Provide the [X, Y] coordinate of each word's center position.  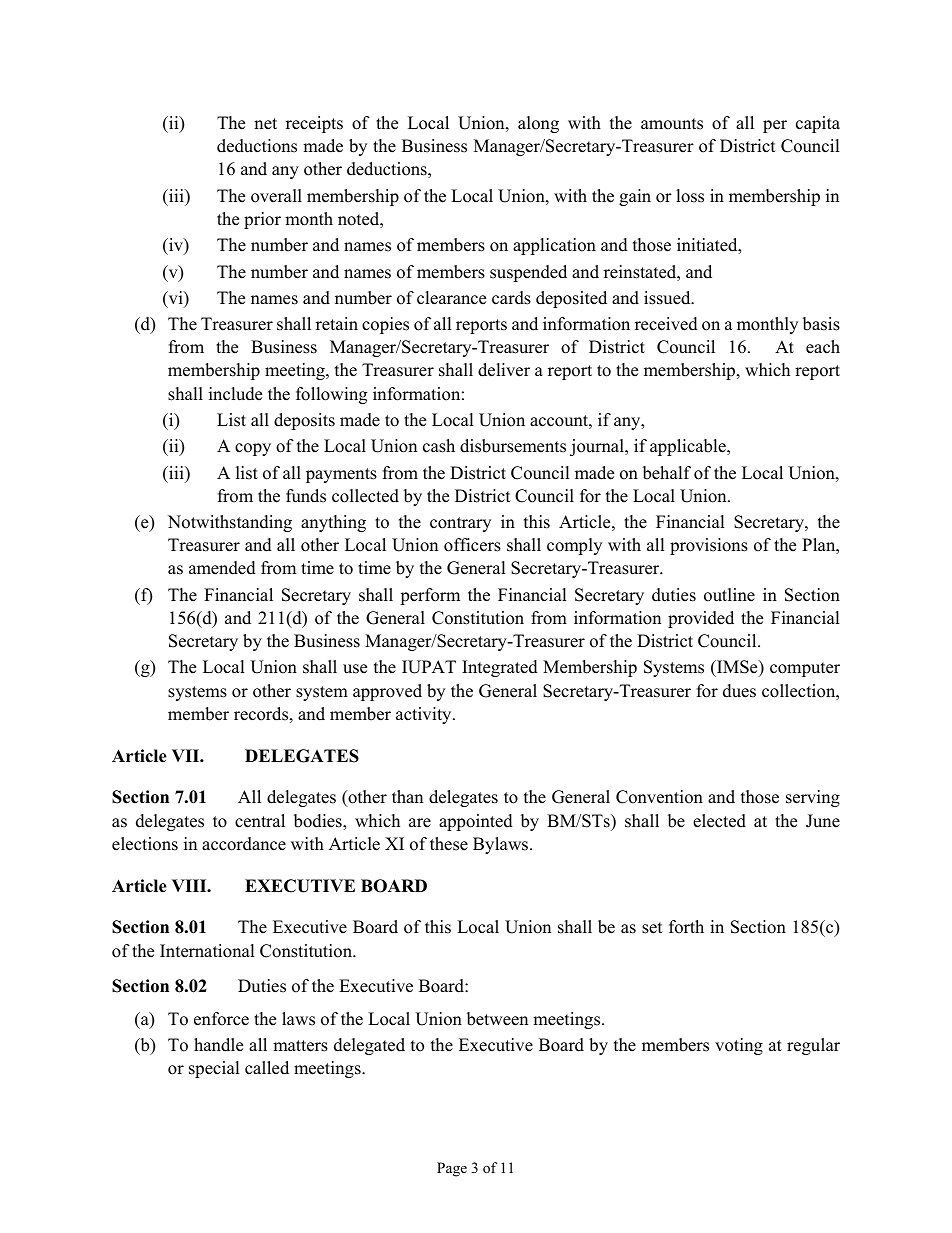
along [538, 124]
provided [701, 619]
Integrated [500, 668]
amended [222, 568]
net [265, 124]
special [214, 1069]
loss [690, 196]
